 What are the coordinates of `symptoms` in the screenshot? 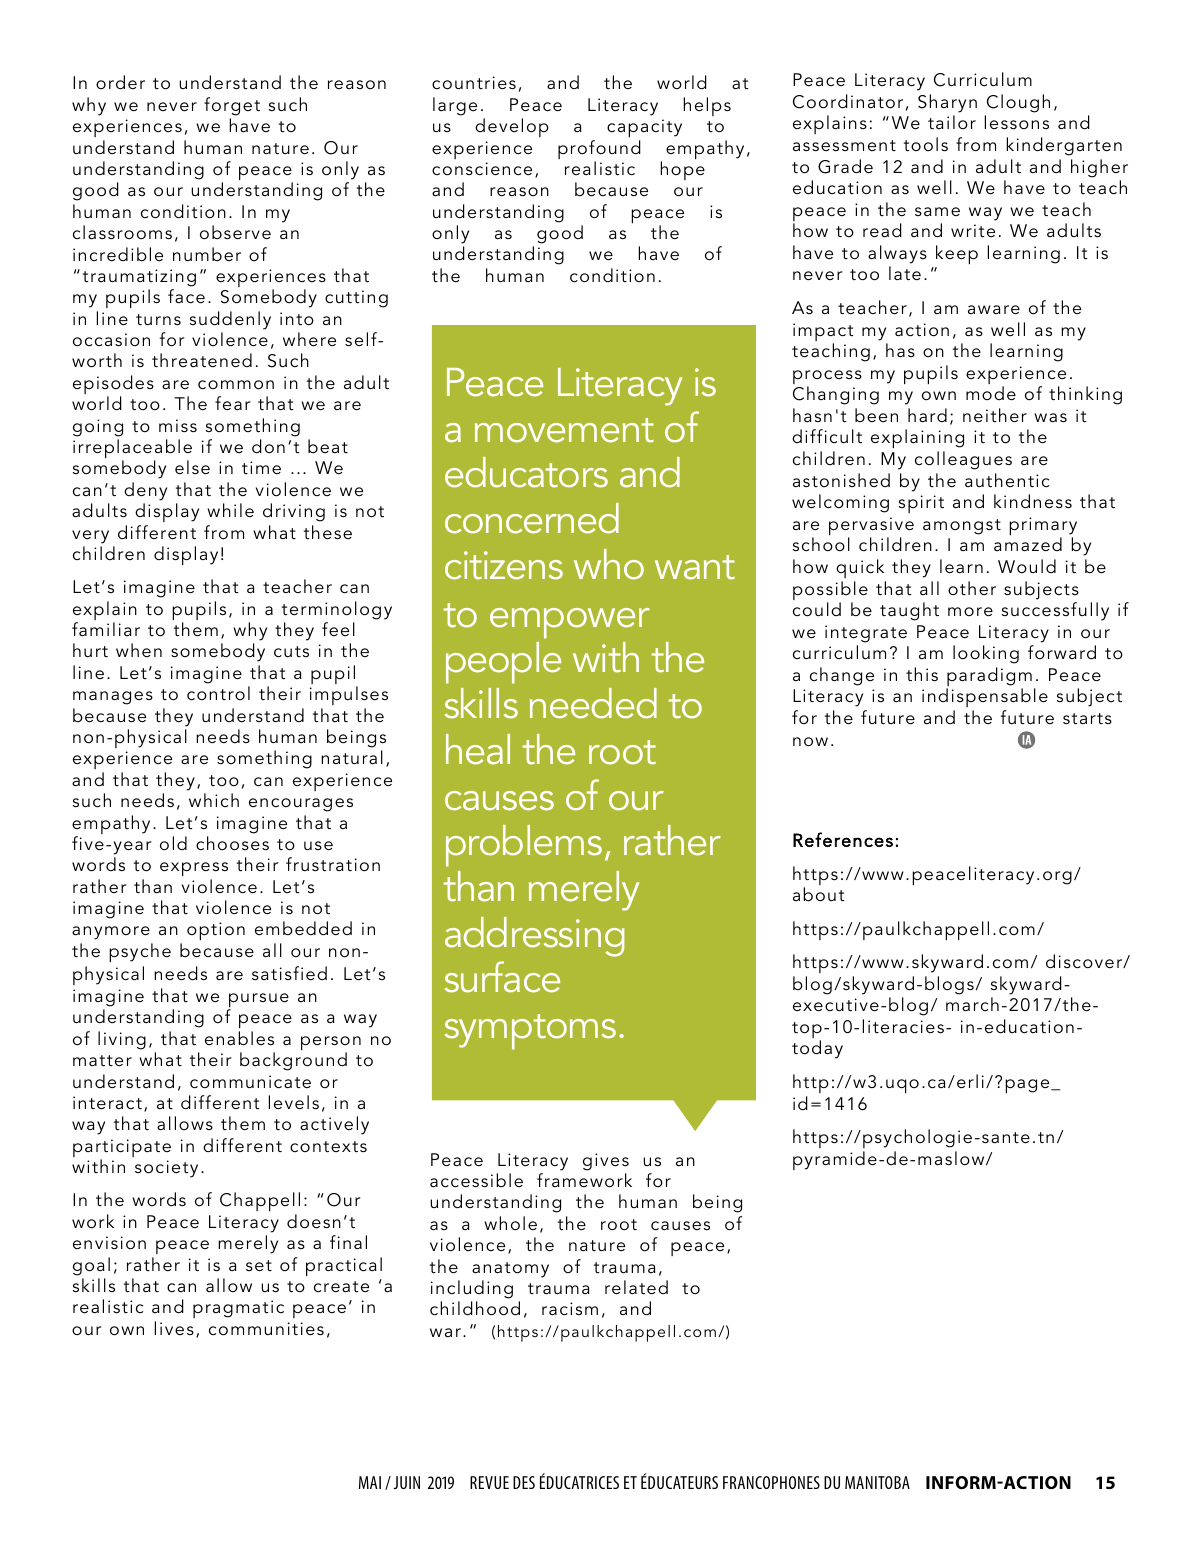 It's located at (530, 1032).
